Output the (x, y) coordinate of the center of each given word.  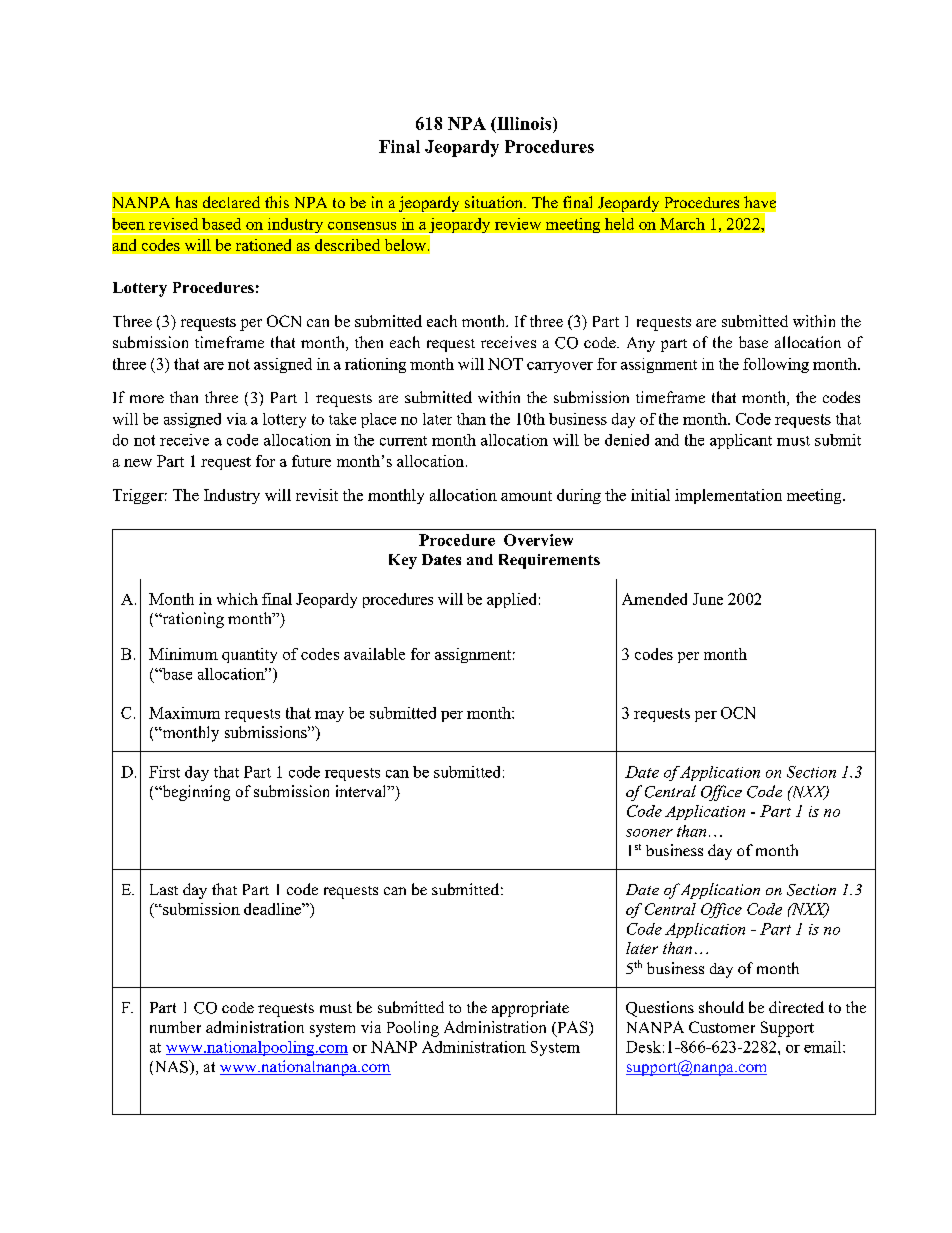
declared (231, 202)
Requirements (549, 561)
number (175, 1027)
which (237, 599)
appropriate (530, 1009)
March (682, 224)
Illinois (524, 123)
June (708, 599)
